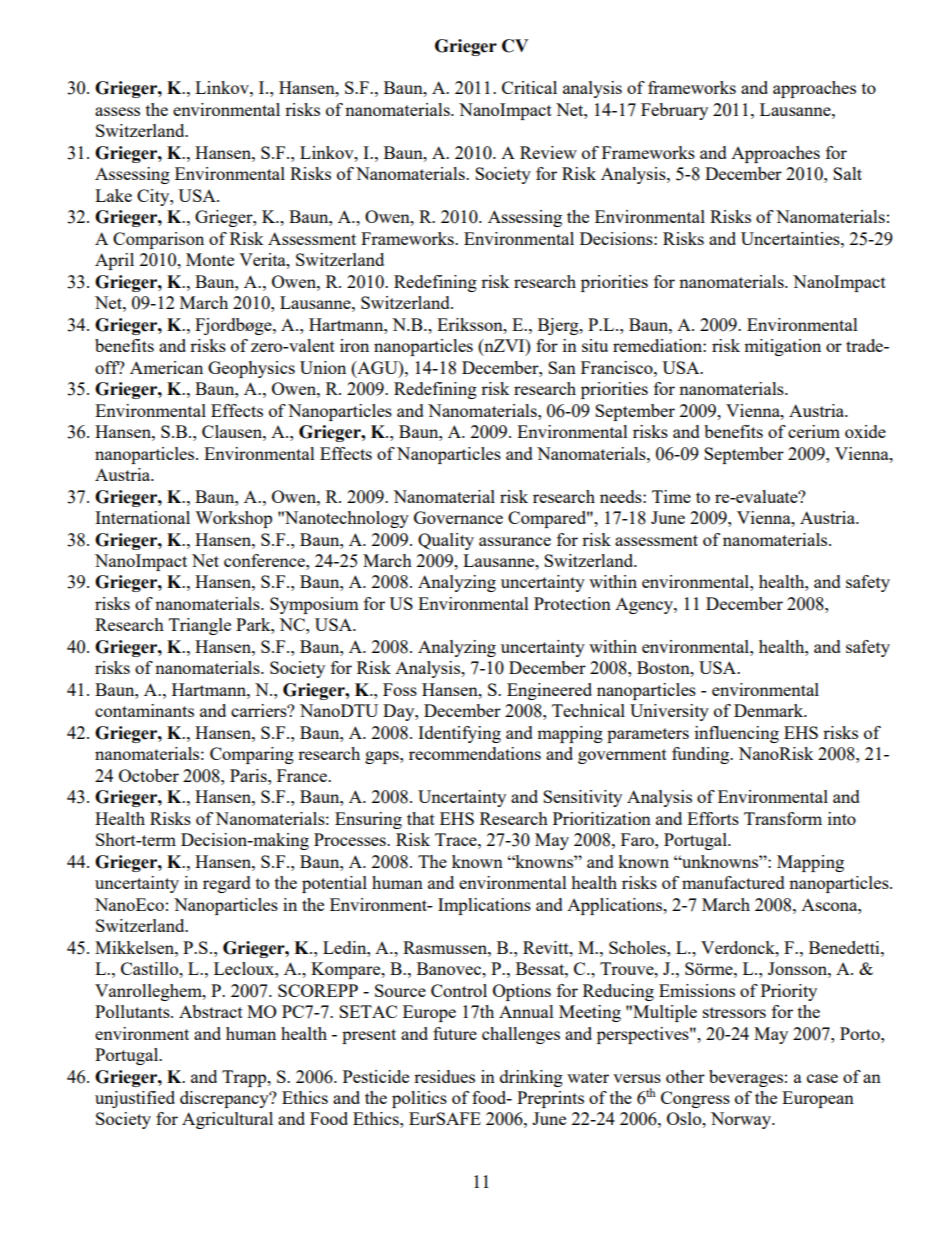  I want to click on February, so click(674, 111).
